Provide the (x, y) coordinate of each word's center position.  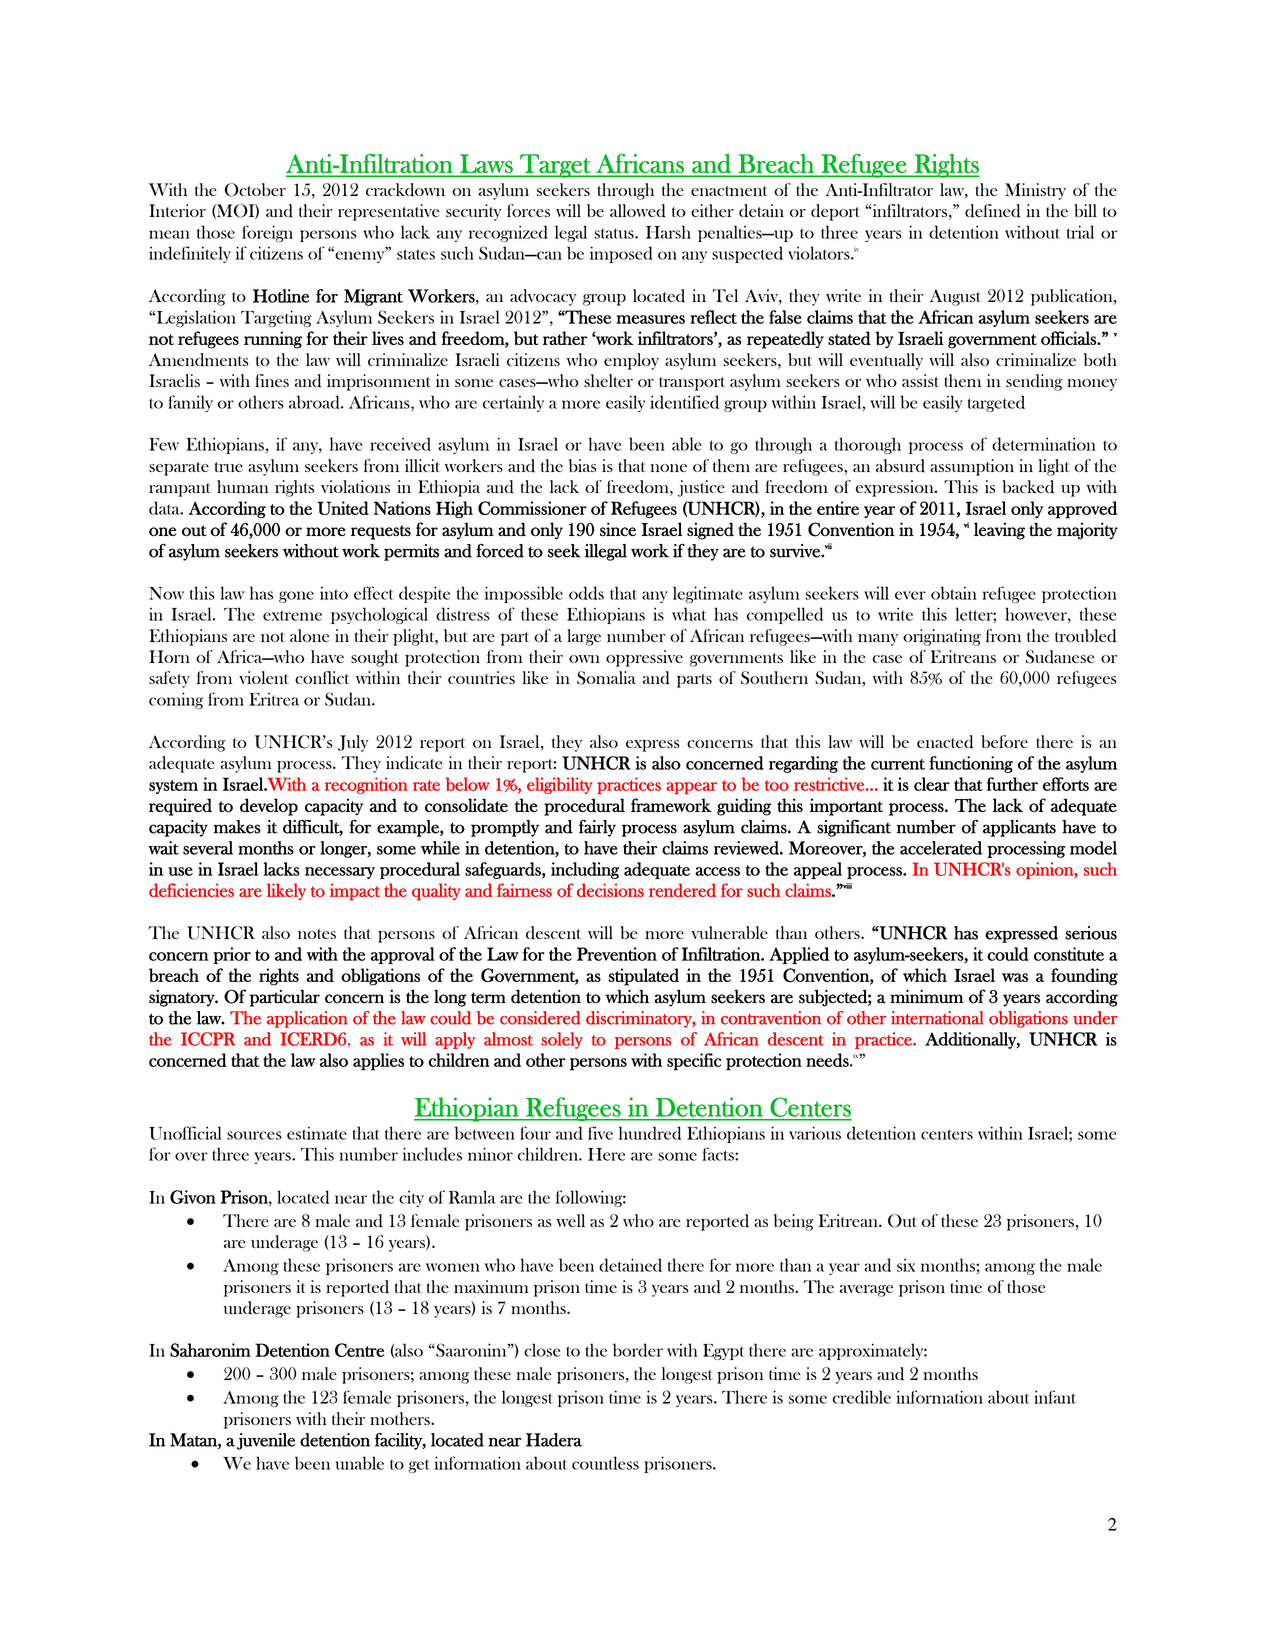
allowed (638, 211)
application (307, 1019)
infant (1055, 1397)
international (937, 1018)
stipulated (644, 977)
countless (605, 1463)
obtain (954, 593)
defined (992, 211)
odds (586, 593)
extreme (292, 615)
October (255, 190)
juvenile (266, 1441)
